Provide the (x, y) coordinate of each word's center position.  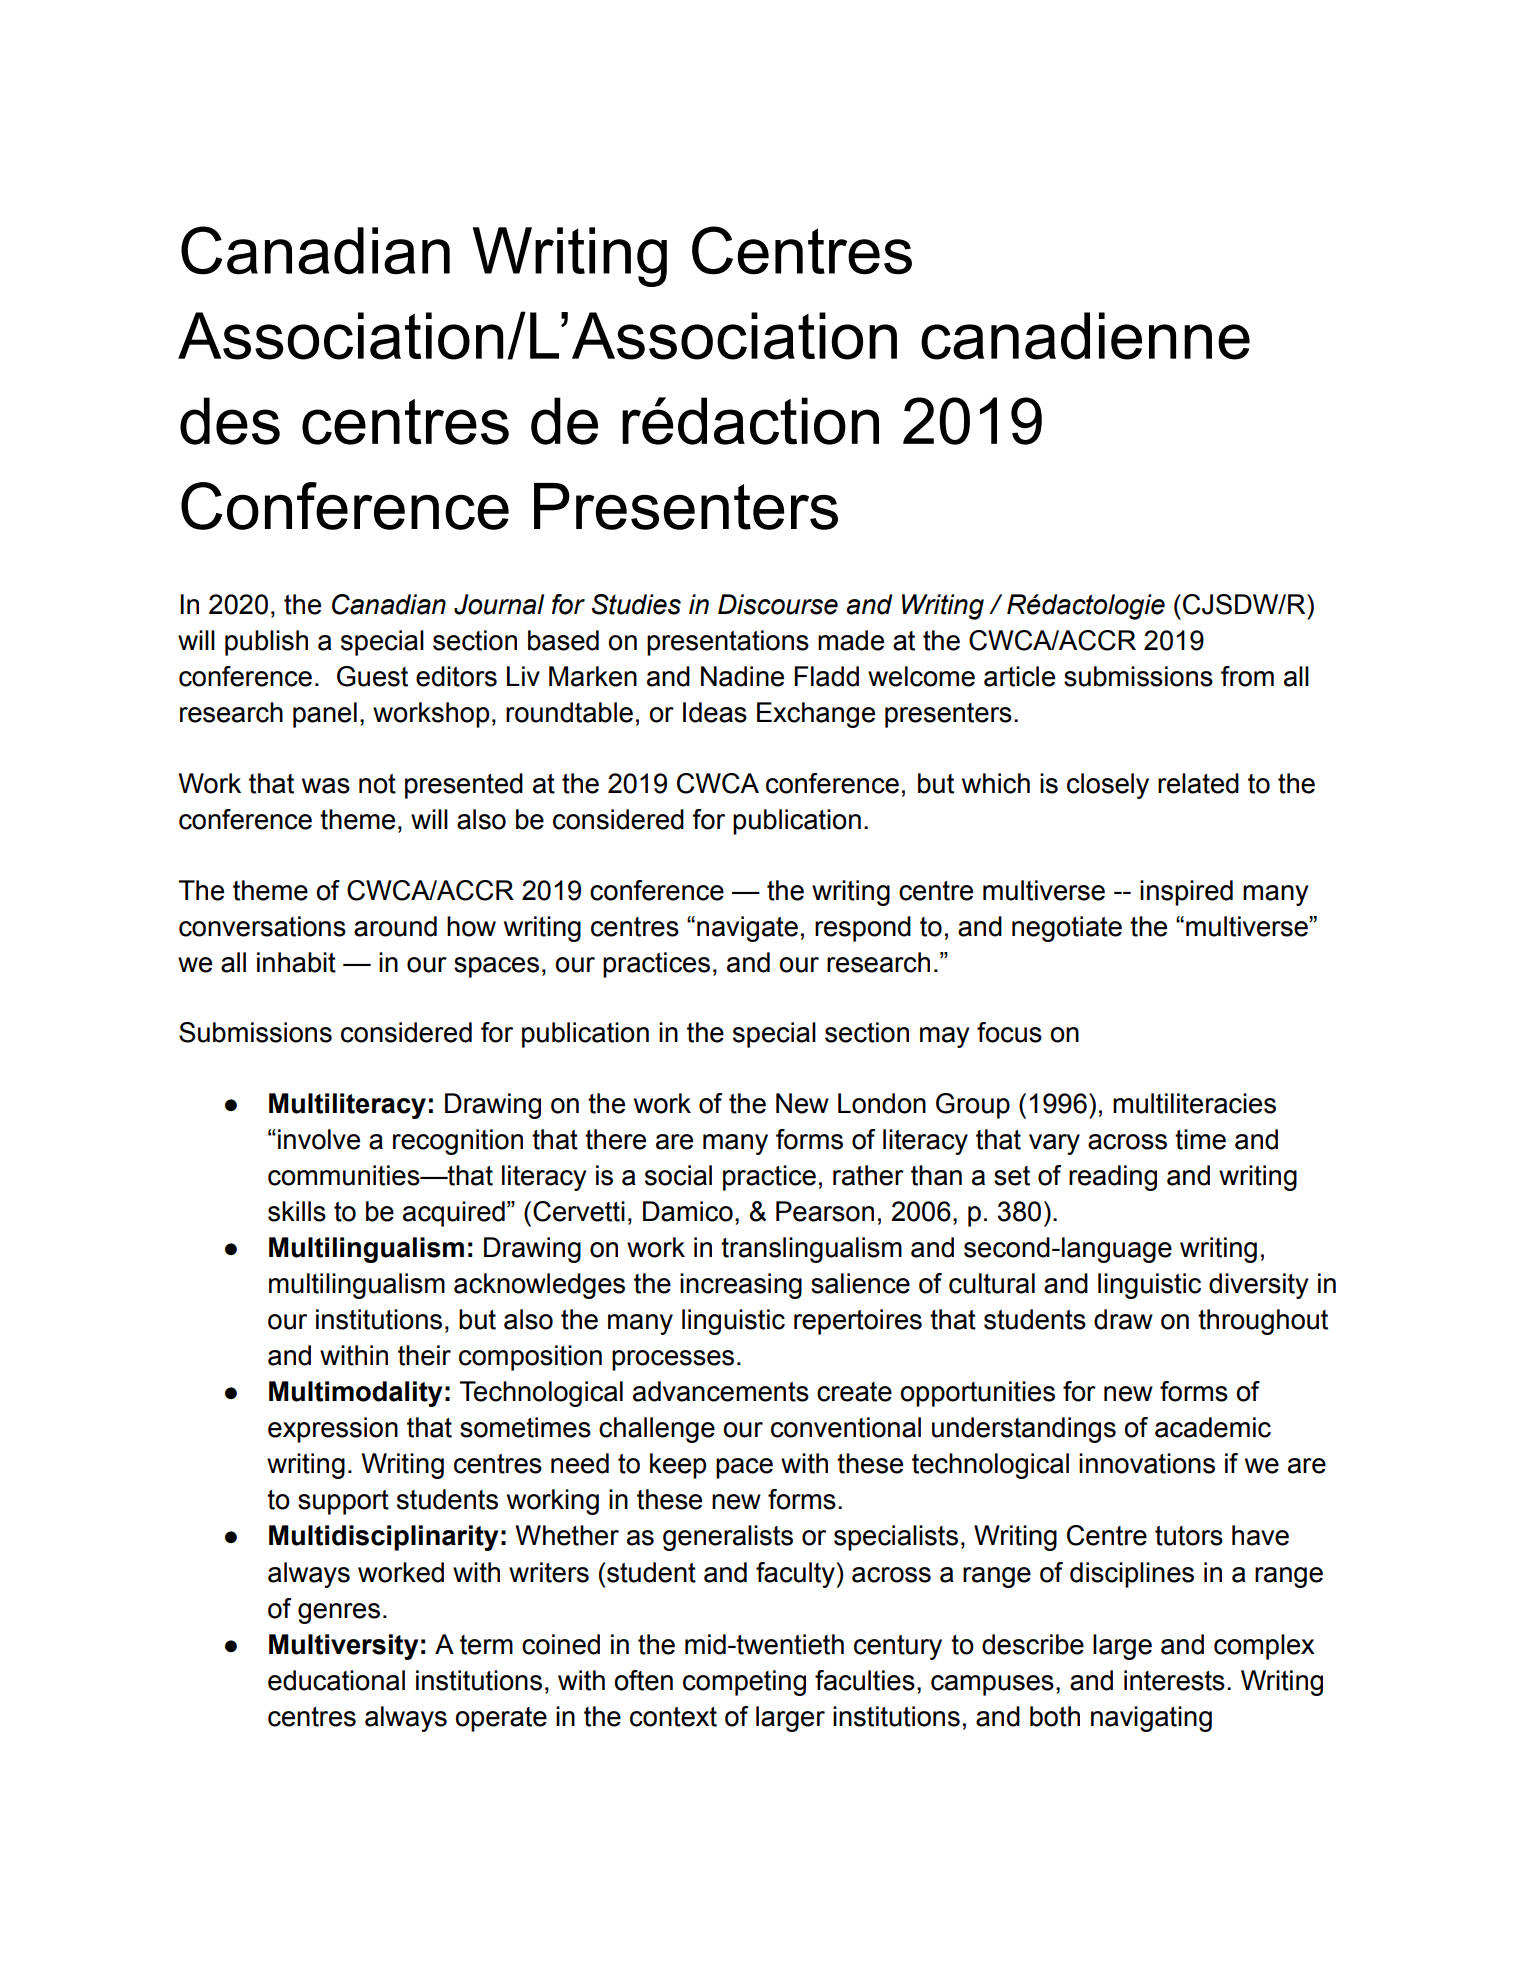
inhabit (296, 962)
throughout (1263, 1322)
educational (336, 1680)
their (424, 1355)
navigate (747, 929)
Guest (372, 676)
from (1247, 676)
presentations (728, 643)
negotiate (1067, 929)
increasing (741, 1286)
